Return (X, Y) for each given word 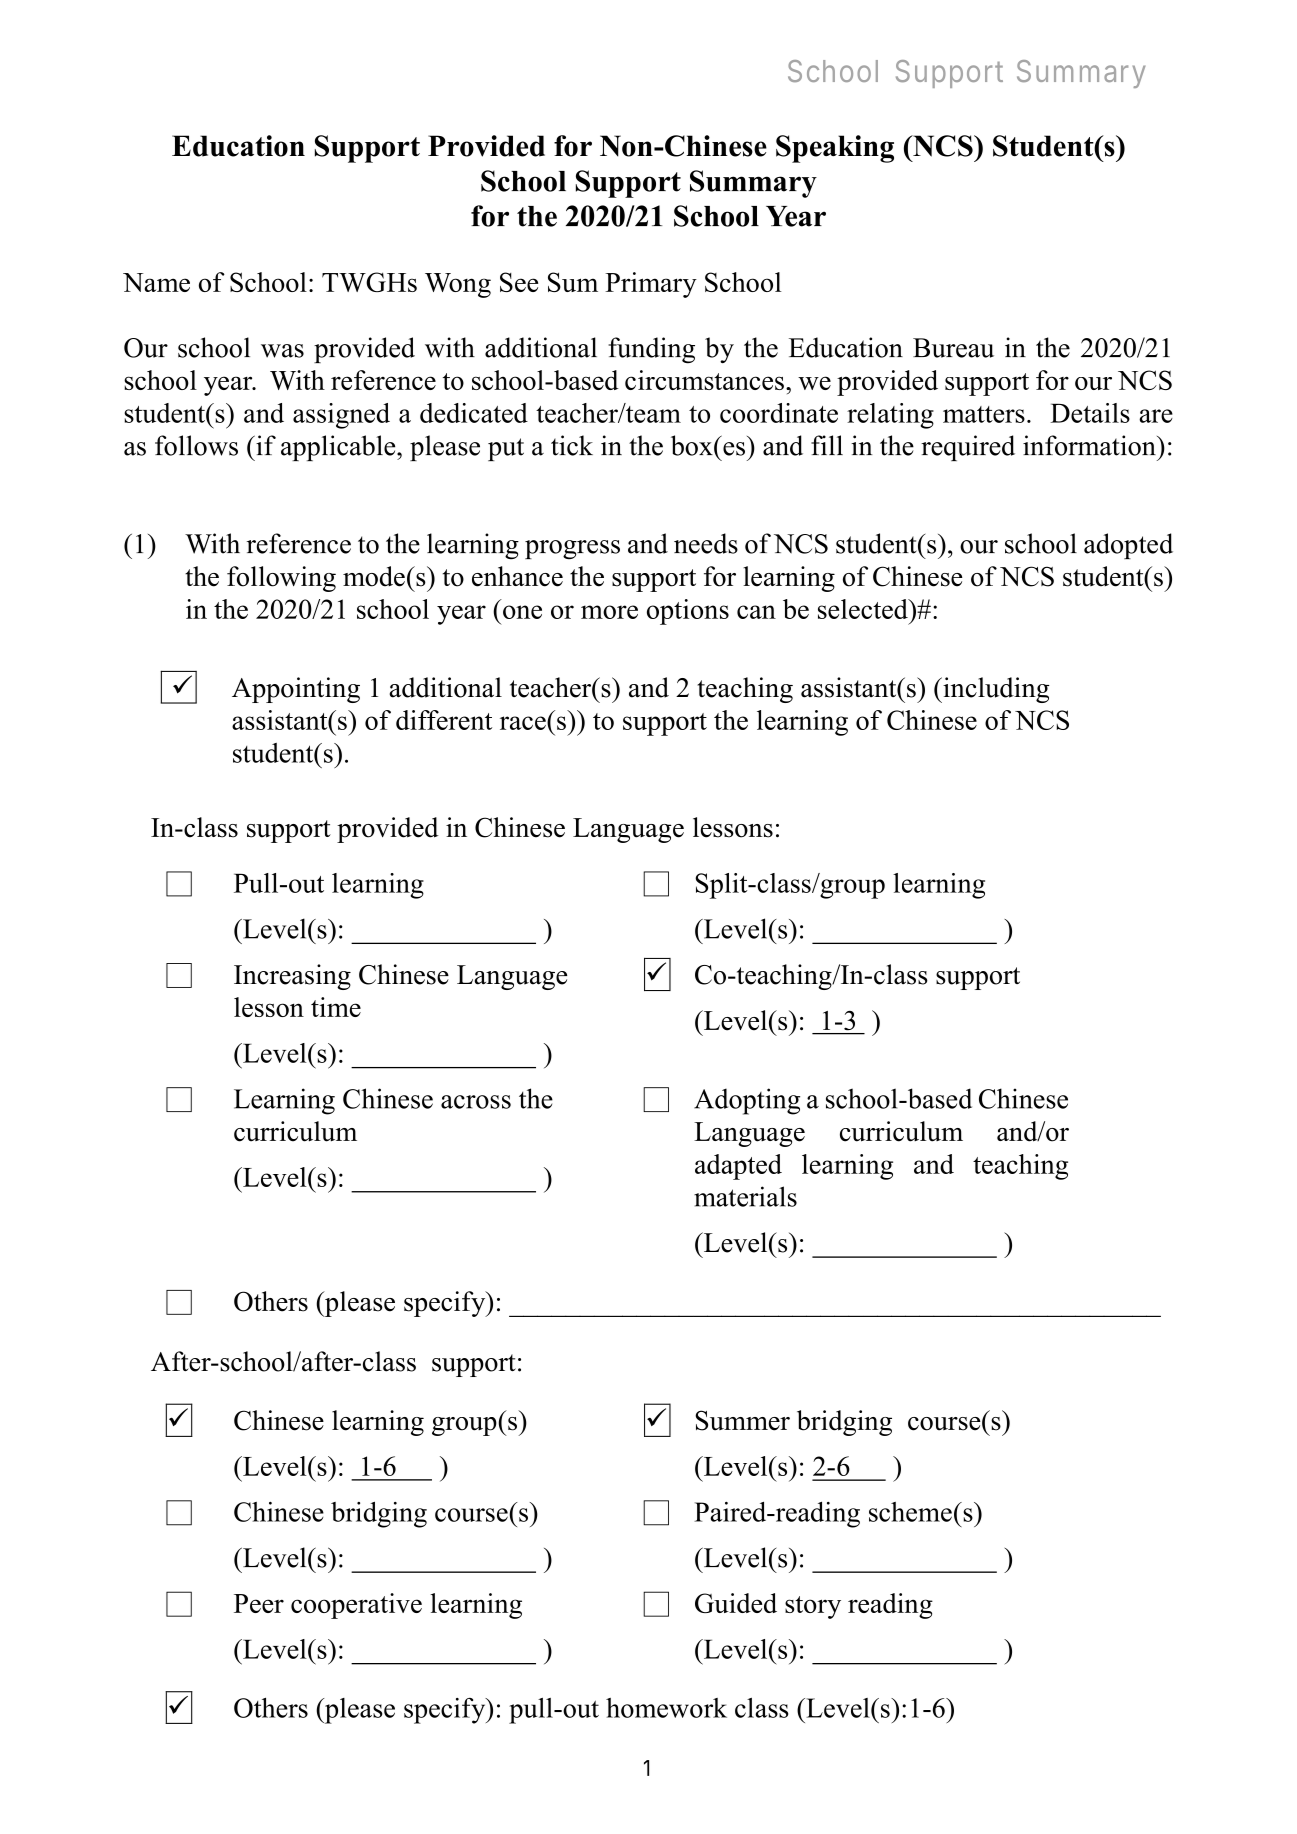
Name (156, 282)
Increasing (292, 977)
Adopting (747, 1101)
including (995, 690)
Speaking (835, 149)
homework (666, 1708)
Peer (259, 1603)
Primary (651, 285)
